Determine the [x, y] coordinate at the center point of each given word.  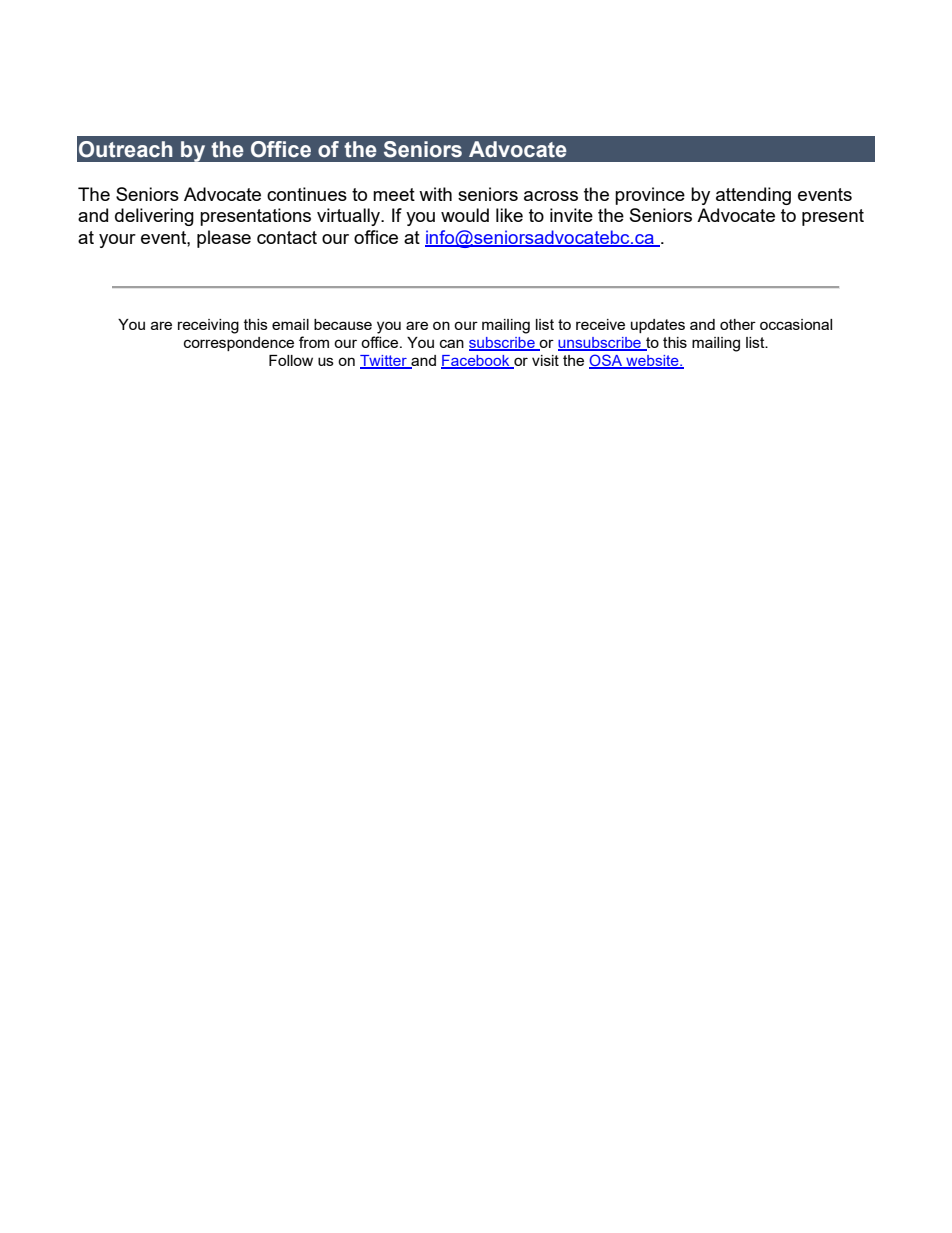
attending [753, 196]
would [465, 215]
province [650, 196]
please [224, 239]
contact [287, 237]
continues [307, 194]
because [343, 324]
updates [658, 326]
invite [571, 215]
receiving [208, 326]
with [435, 194]
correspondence [239, 344]
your [117, 241]
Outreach [126, 149]
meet [394, 194]
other [738, 324]
